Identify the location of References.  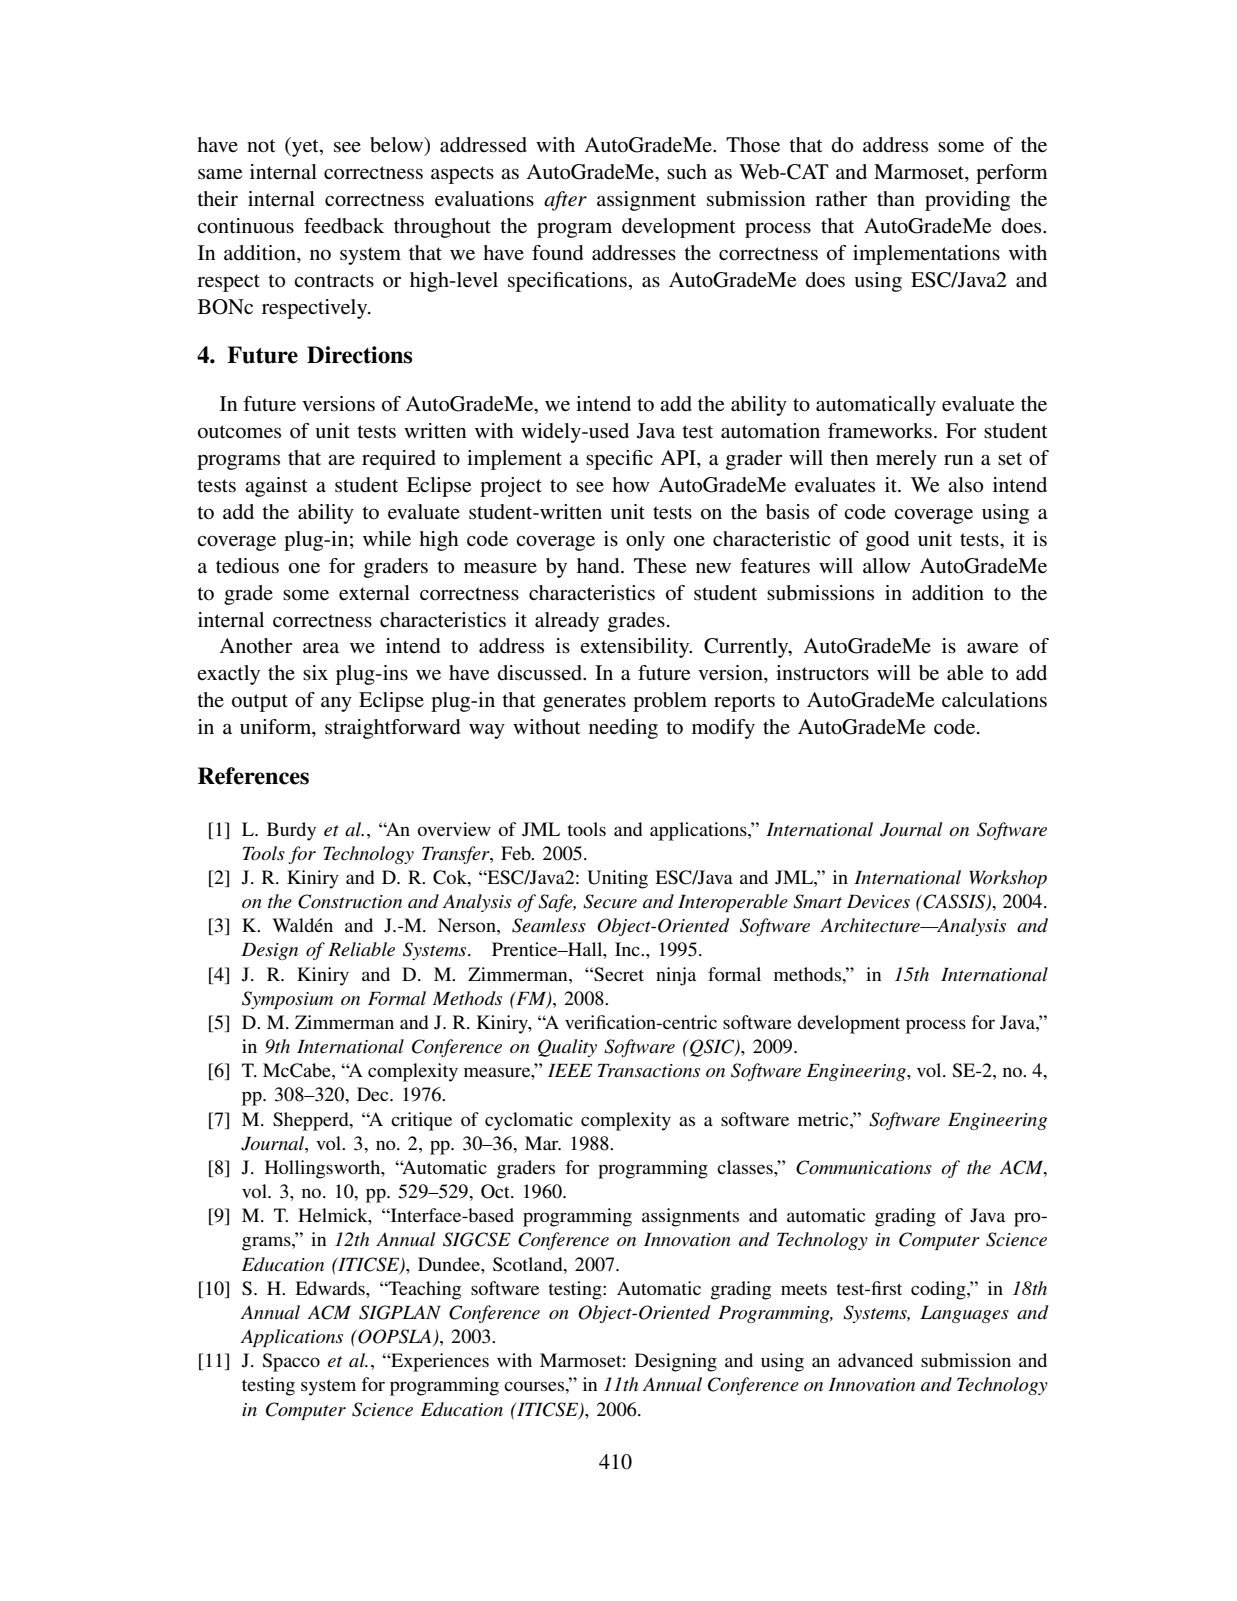
(253, 776).
